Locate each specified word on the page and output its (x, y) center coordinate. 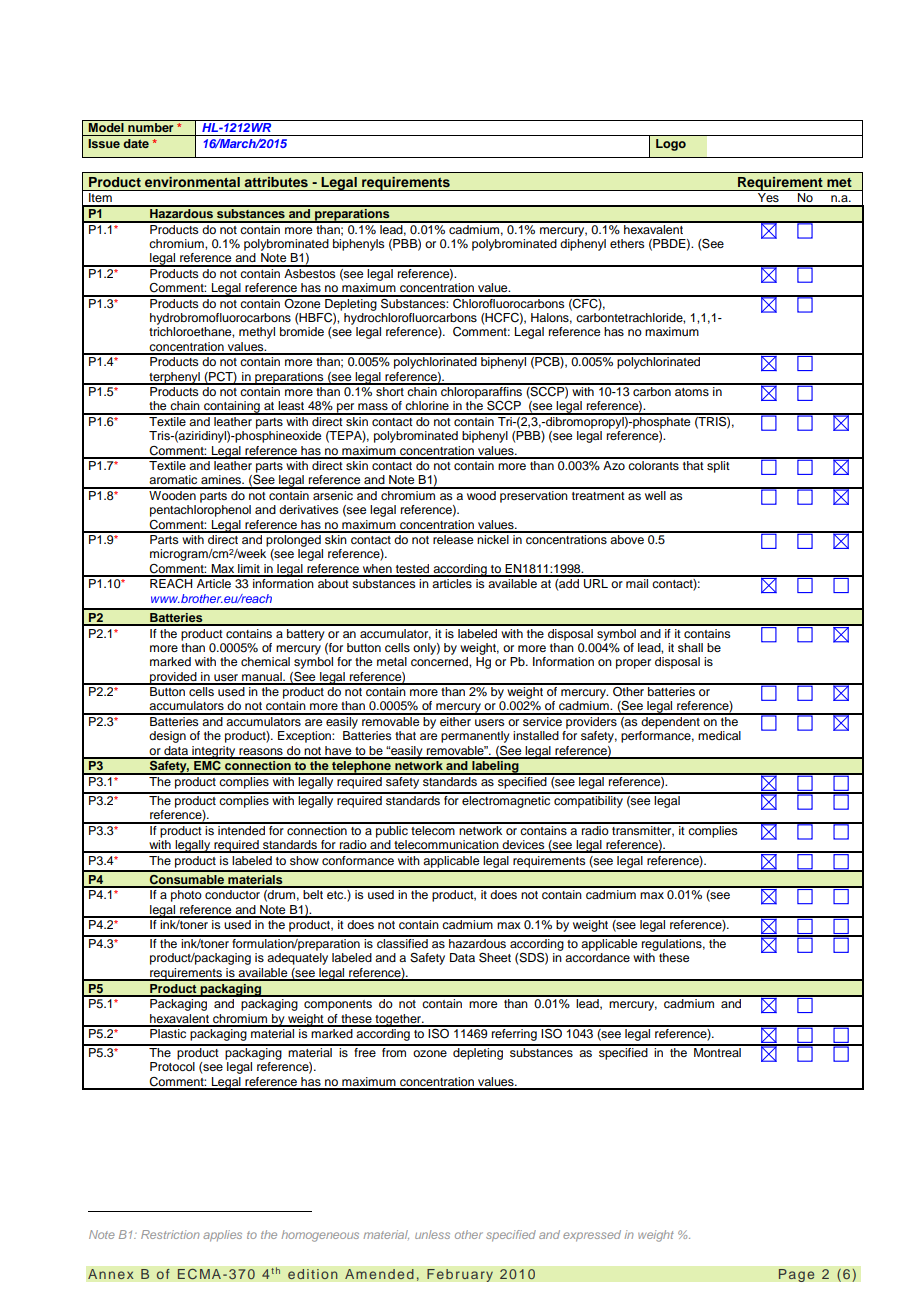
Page (796, 1275)
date (136, 143)
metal (392, 661)
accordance (597, 957)
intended (241, 829)
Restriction (170, 1234)
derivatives (309, 509)
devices (523, 846)
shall (690, 647)
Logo (671, 145)
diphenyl (583, 245)
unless (432, 1234)
